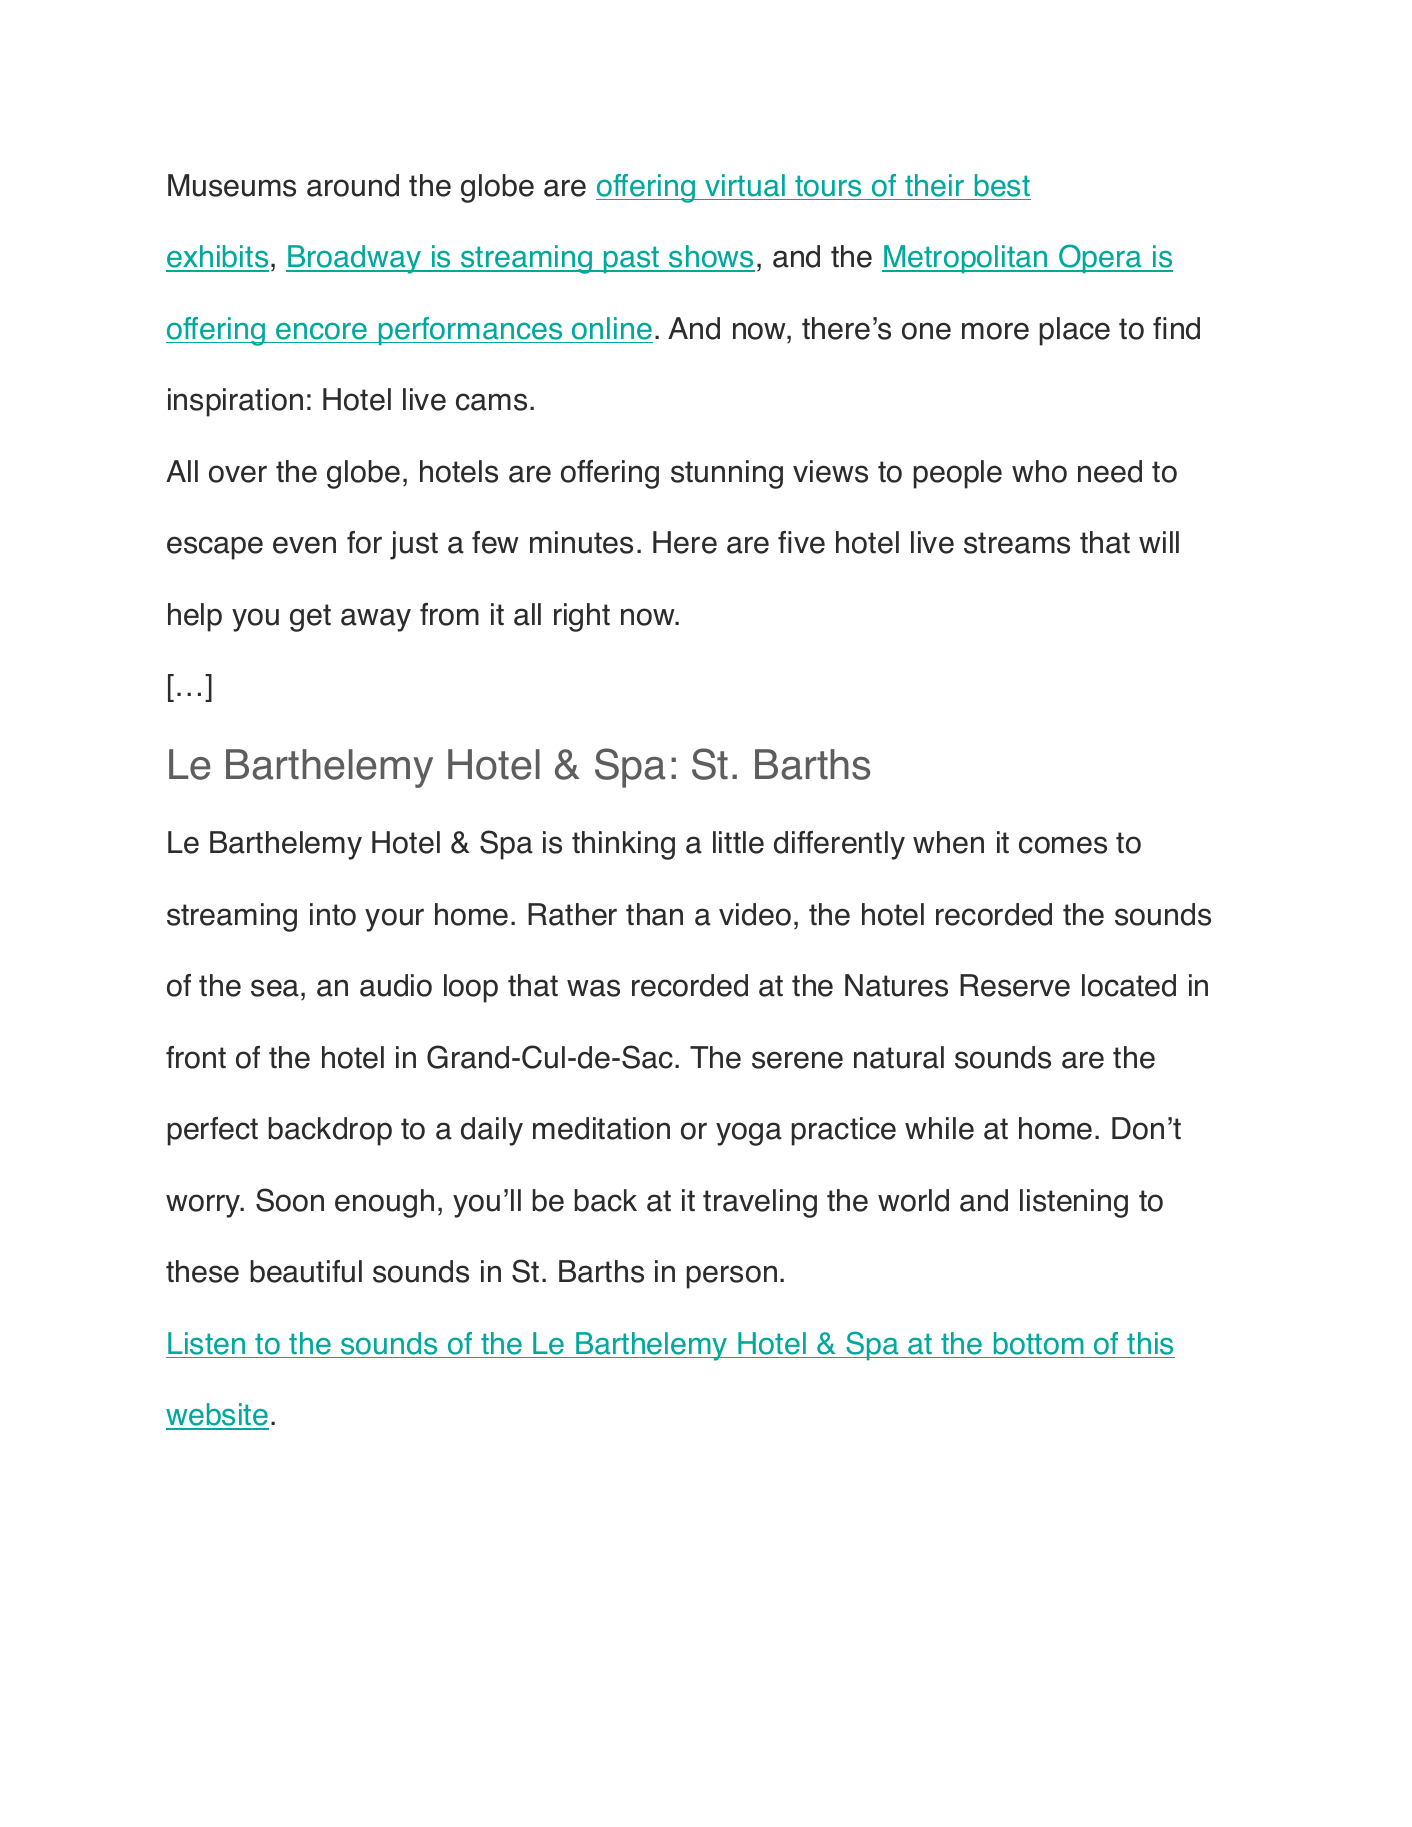 The width and height of the screenshot is (1412, 1827). Describe the element at coordinates (333, 914) in the screenshot. I see `into` at that location.
